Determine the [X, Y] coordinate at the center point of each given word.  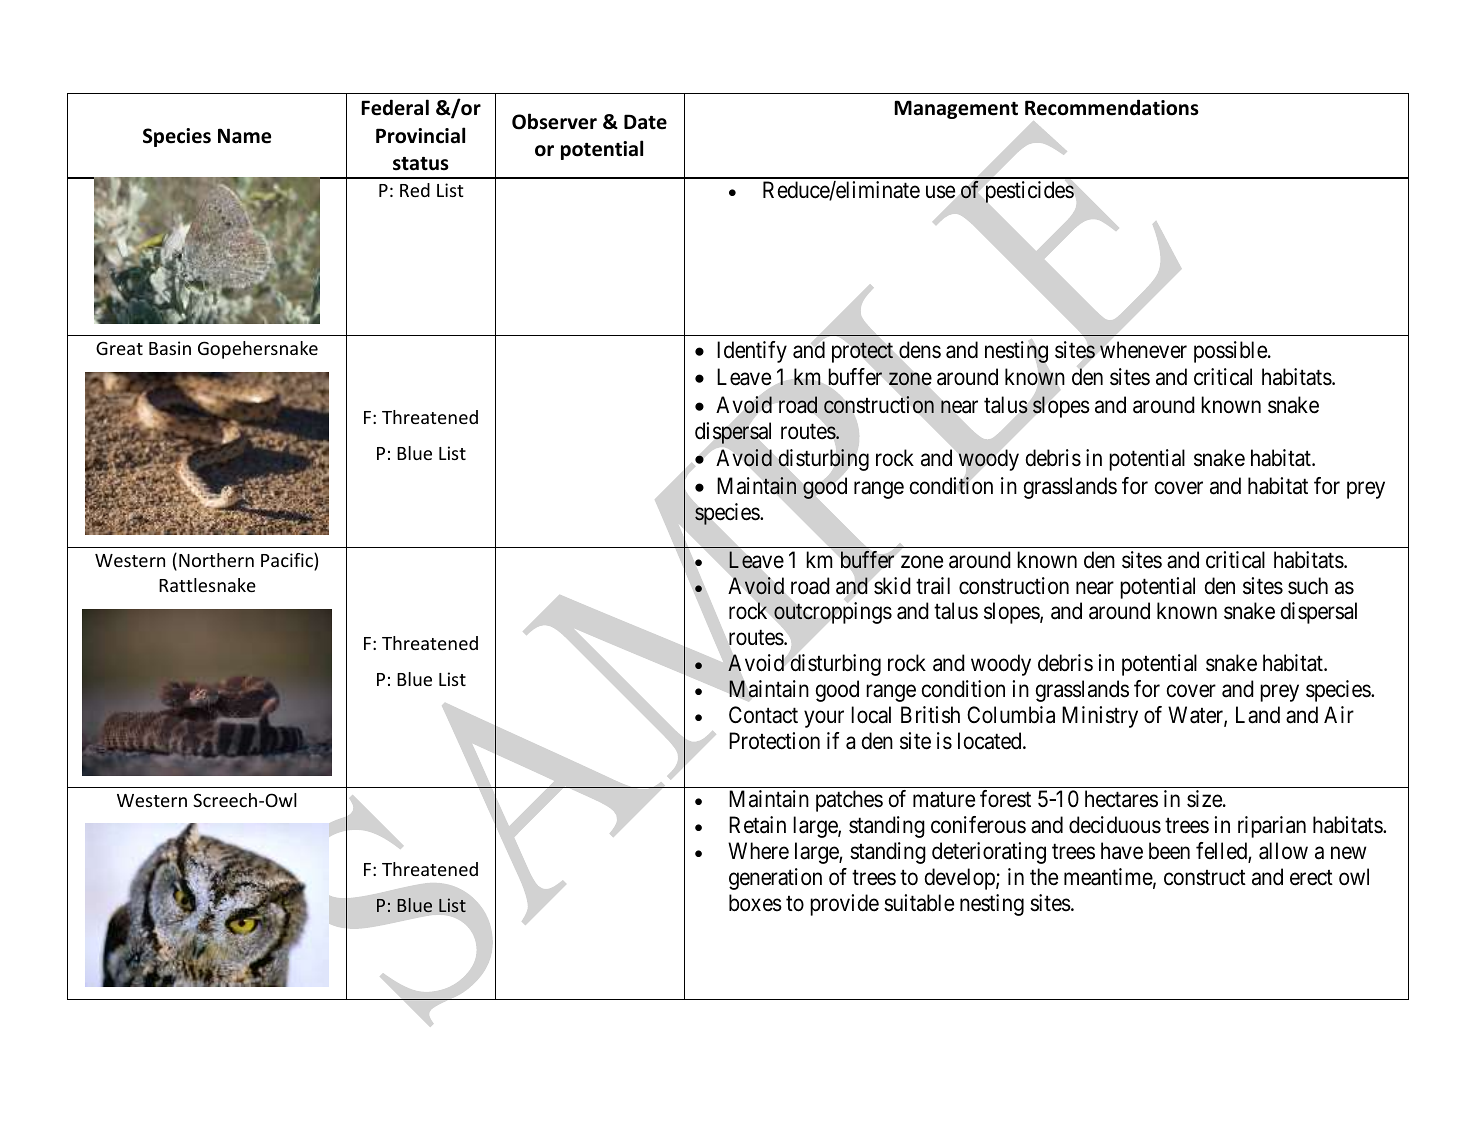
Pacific [288, 561]
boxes [755, 903]
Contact [763, 715]
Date [645, 122]
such [1308, 586]
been [1169, 851]
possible [1231, 352]
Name [244, 136]
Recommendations [1112, 107]
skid [892, 586]
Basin [170, 348]
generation [775, 879]
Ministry [1100, 717]
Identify [752, 352]
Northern [216, 560]
